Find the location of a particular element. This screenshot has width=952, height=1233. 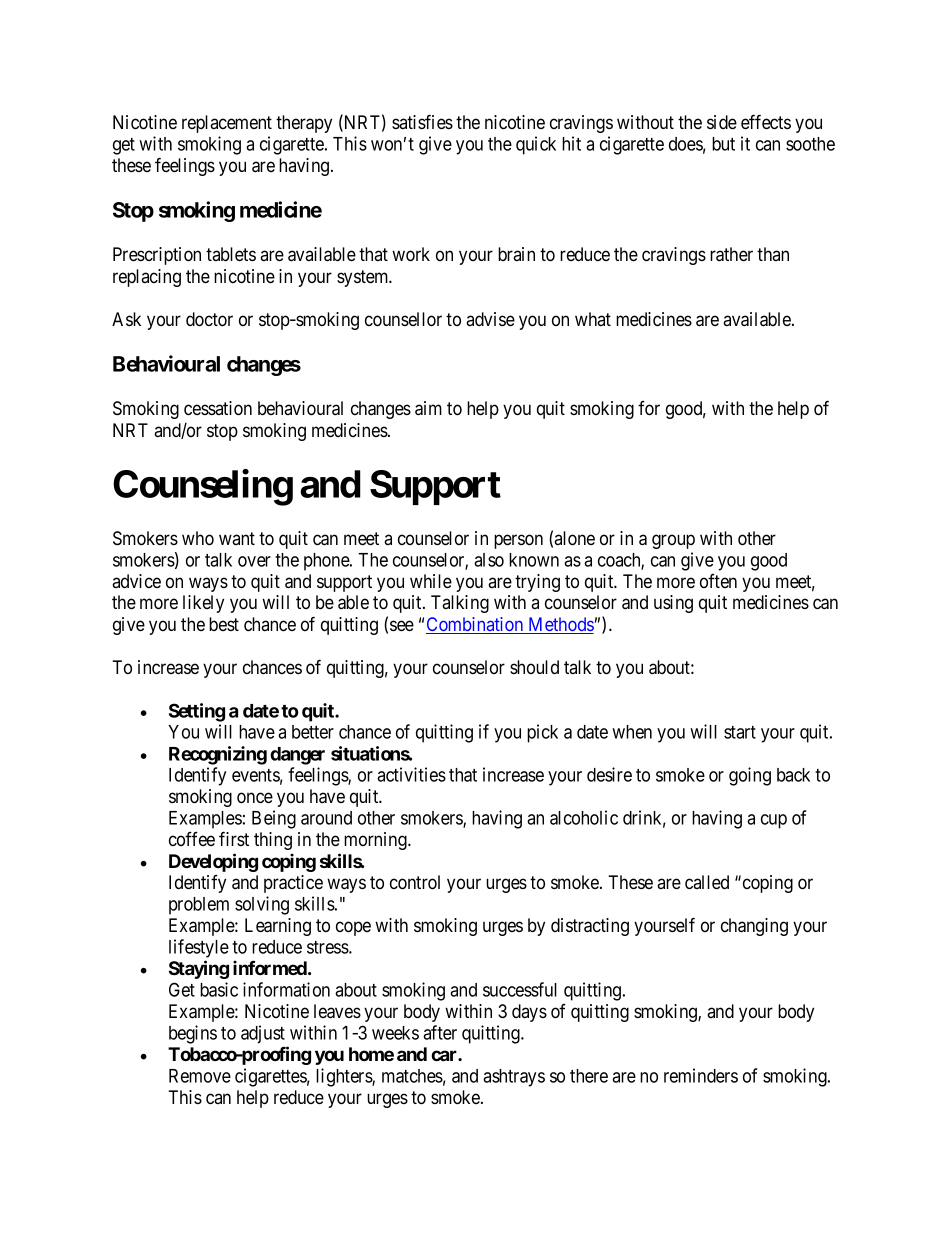

but is located at coordinates (723, 144).
